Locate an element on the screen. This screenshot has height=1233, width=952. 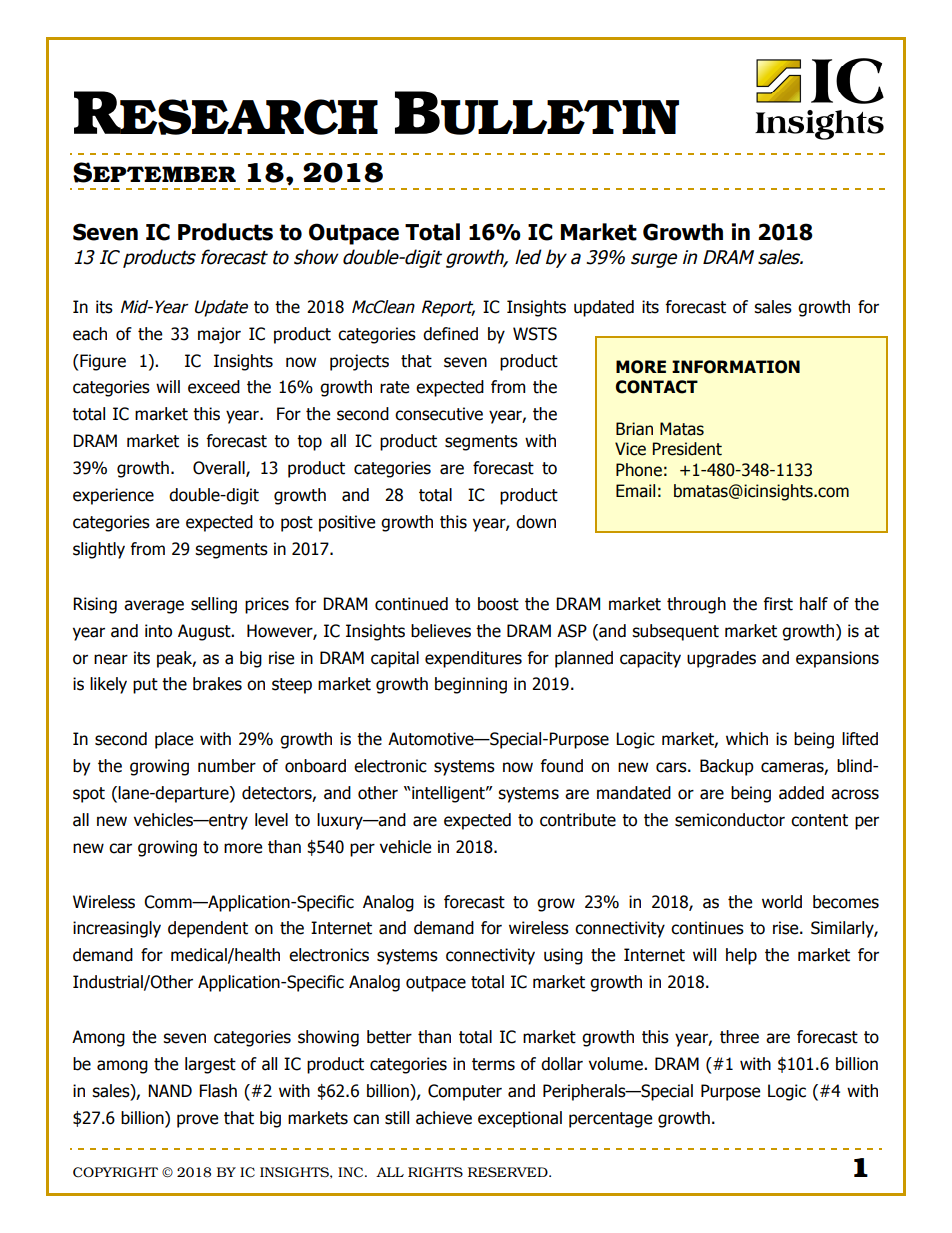
RESERVED is located at coordinates (509, 1172).
